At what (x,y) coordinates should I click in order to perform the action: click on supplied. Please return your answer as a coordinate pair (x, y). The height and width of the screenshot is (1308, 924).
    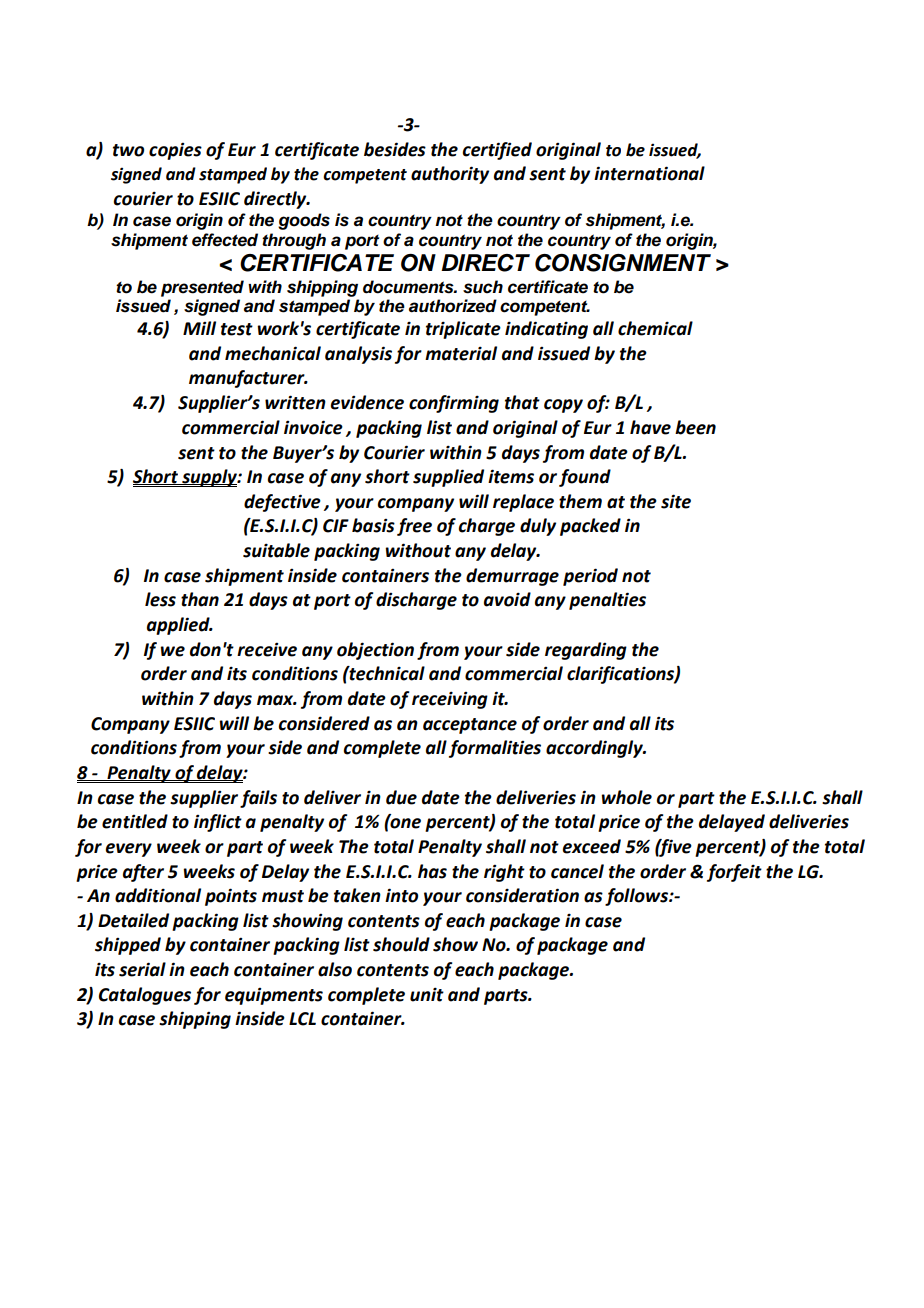
    Looking at the image, I should click on (448, 478).
